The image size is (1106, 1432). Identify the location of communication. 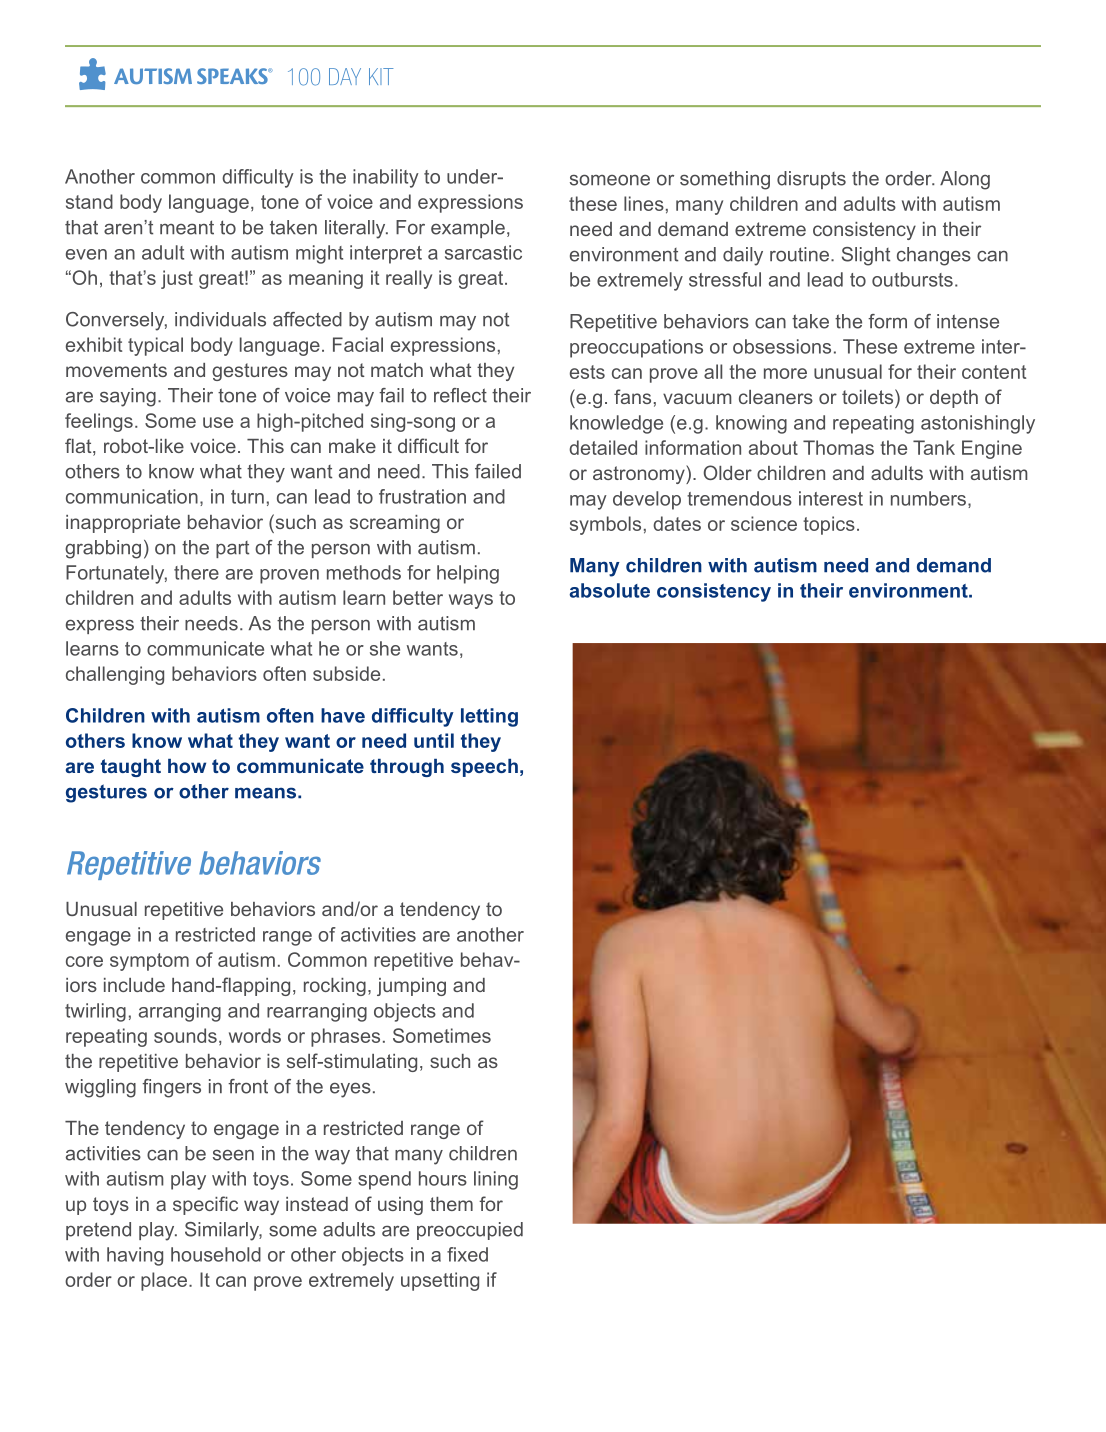
(132, 496).
